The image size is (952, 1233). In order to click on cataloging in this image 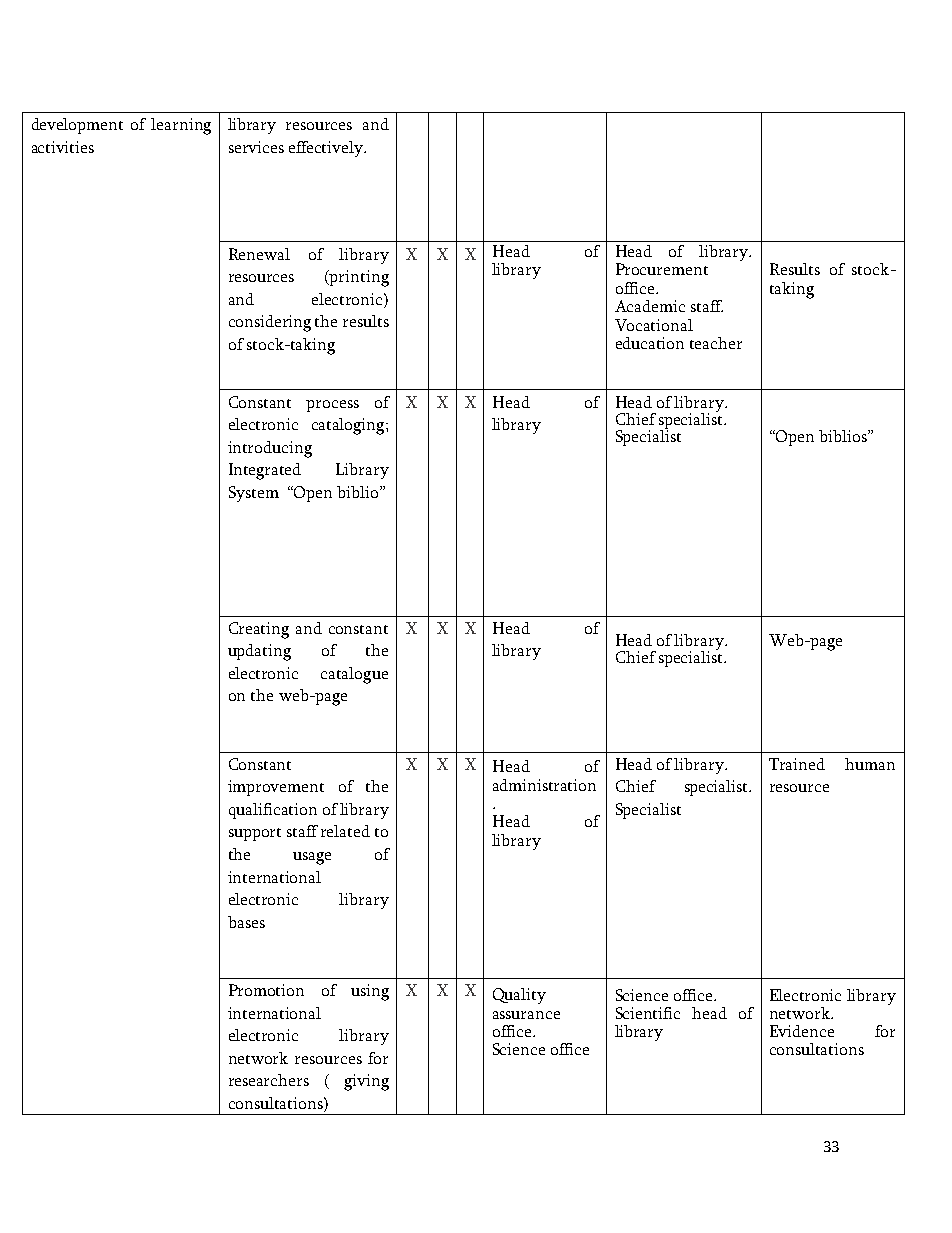, I will do `click(349, 426)`.
